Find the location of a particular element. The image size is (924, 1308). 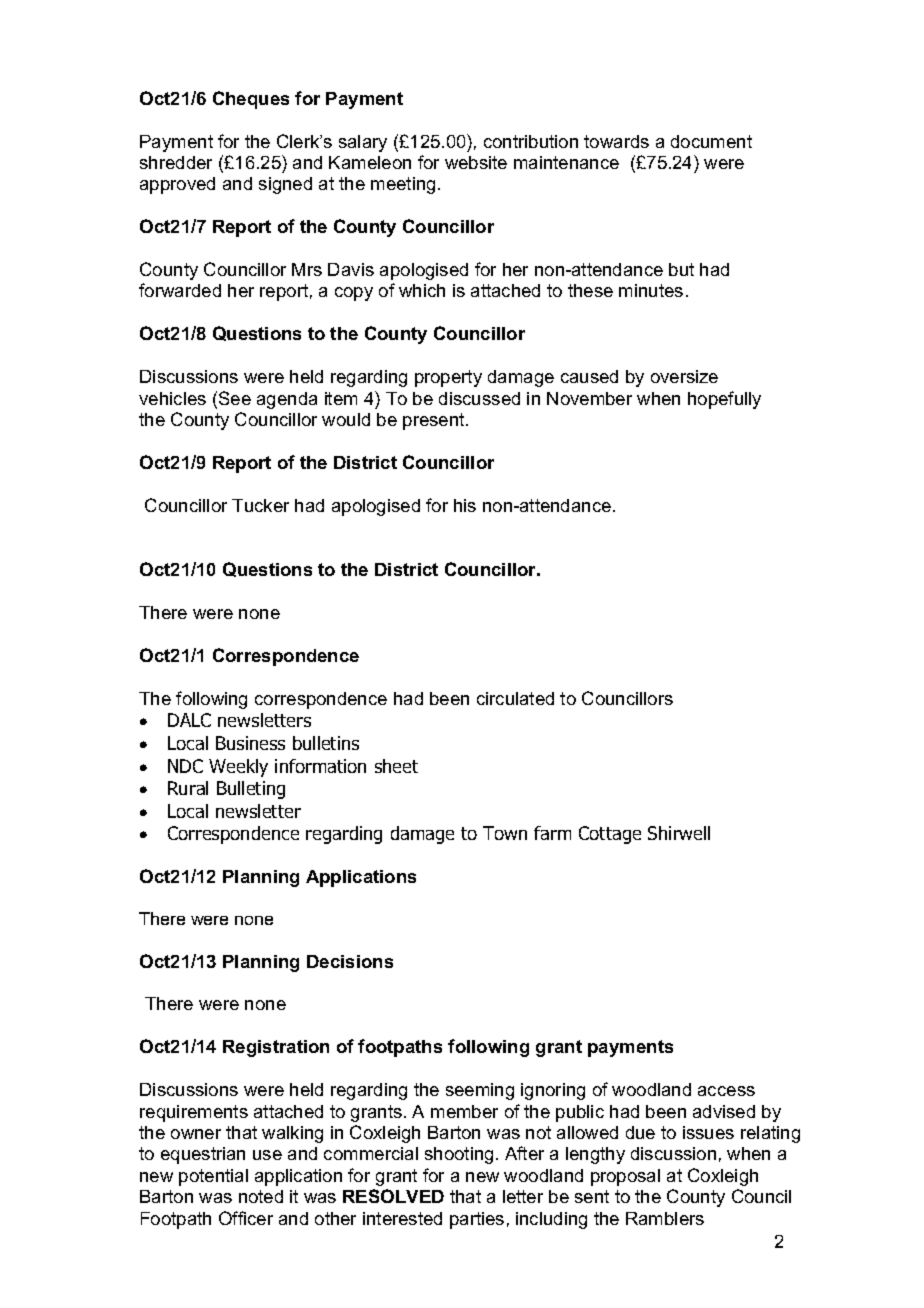

Town is located at coordinates (505, 833).
